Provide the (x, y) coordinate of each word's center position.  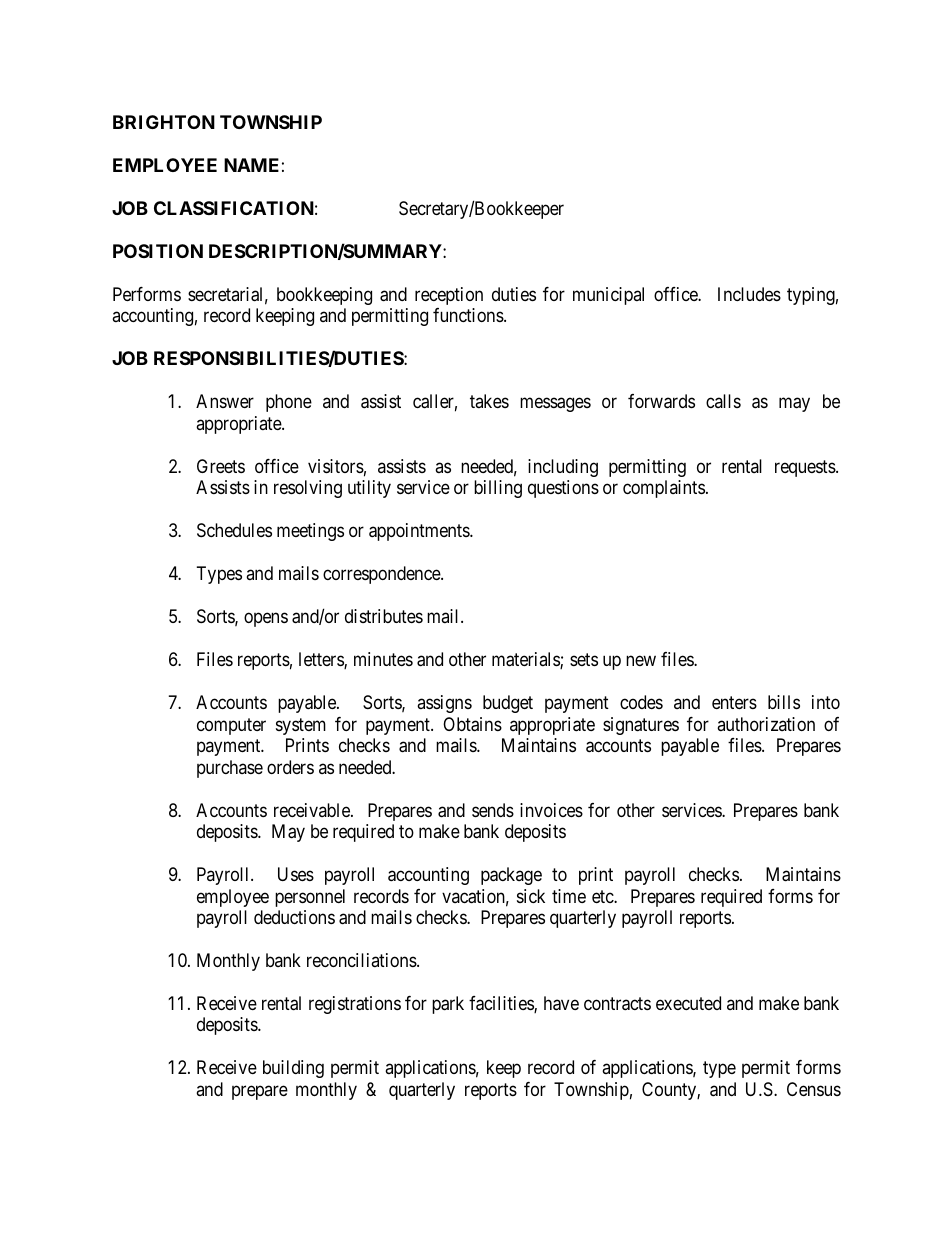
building (293, 1069)
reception (449, 296)
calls (723, 401)
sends (493, 810)
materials (526, 660)
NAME (251, 165)
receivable (313, 810)
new (641, 661)
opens (266, 620)
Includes (749, 294)
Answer (225, 401)
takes (489, 401)
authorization (766, 724)
